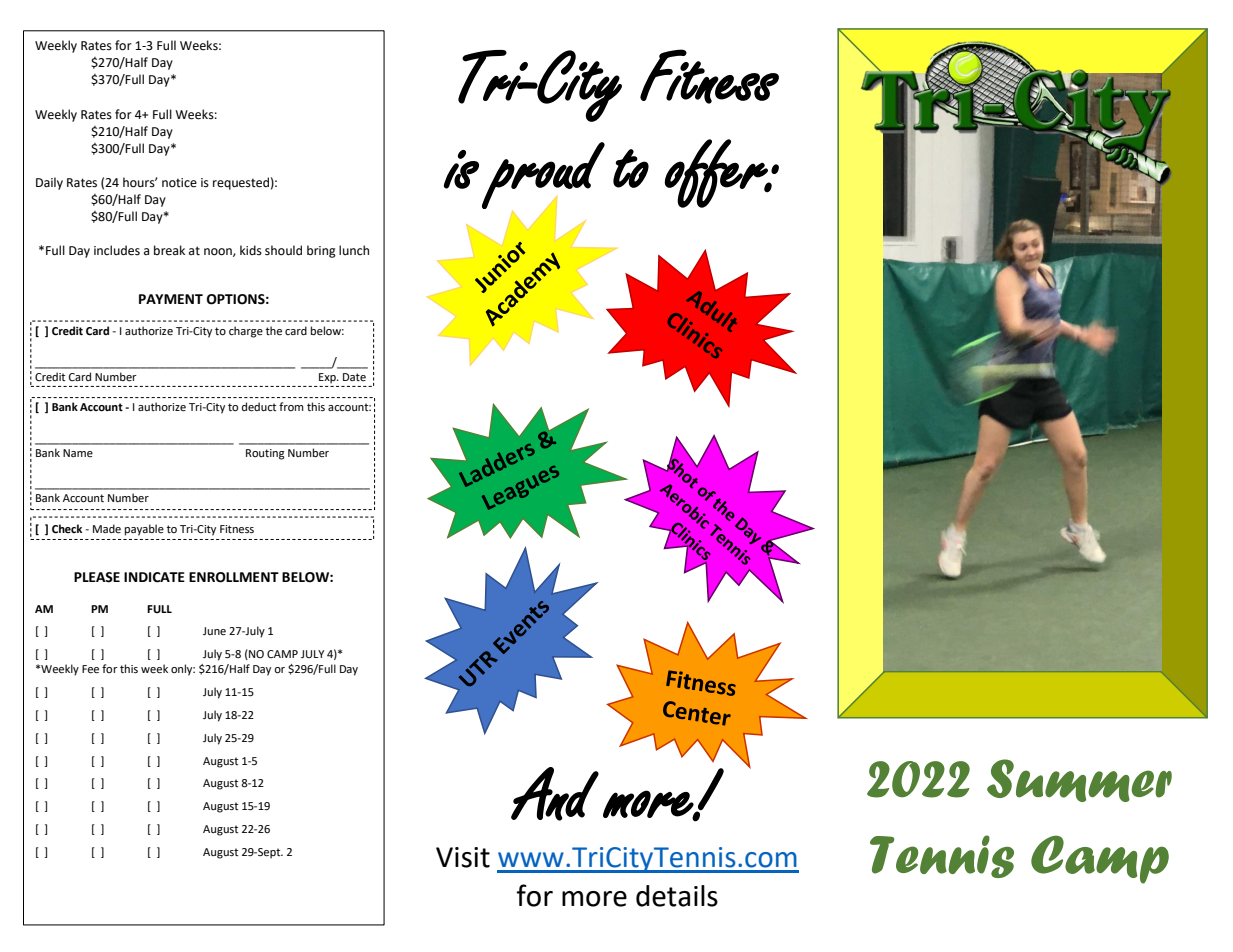 This image has width=1233, height=952. What do you see at coordinates (259, 407) in the image?
I see `deduct` at bounding box center [259, 407].
